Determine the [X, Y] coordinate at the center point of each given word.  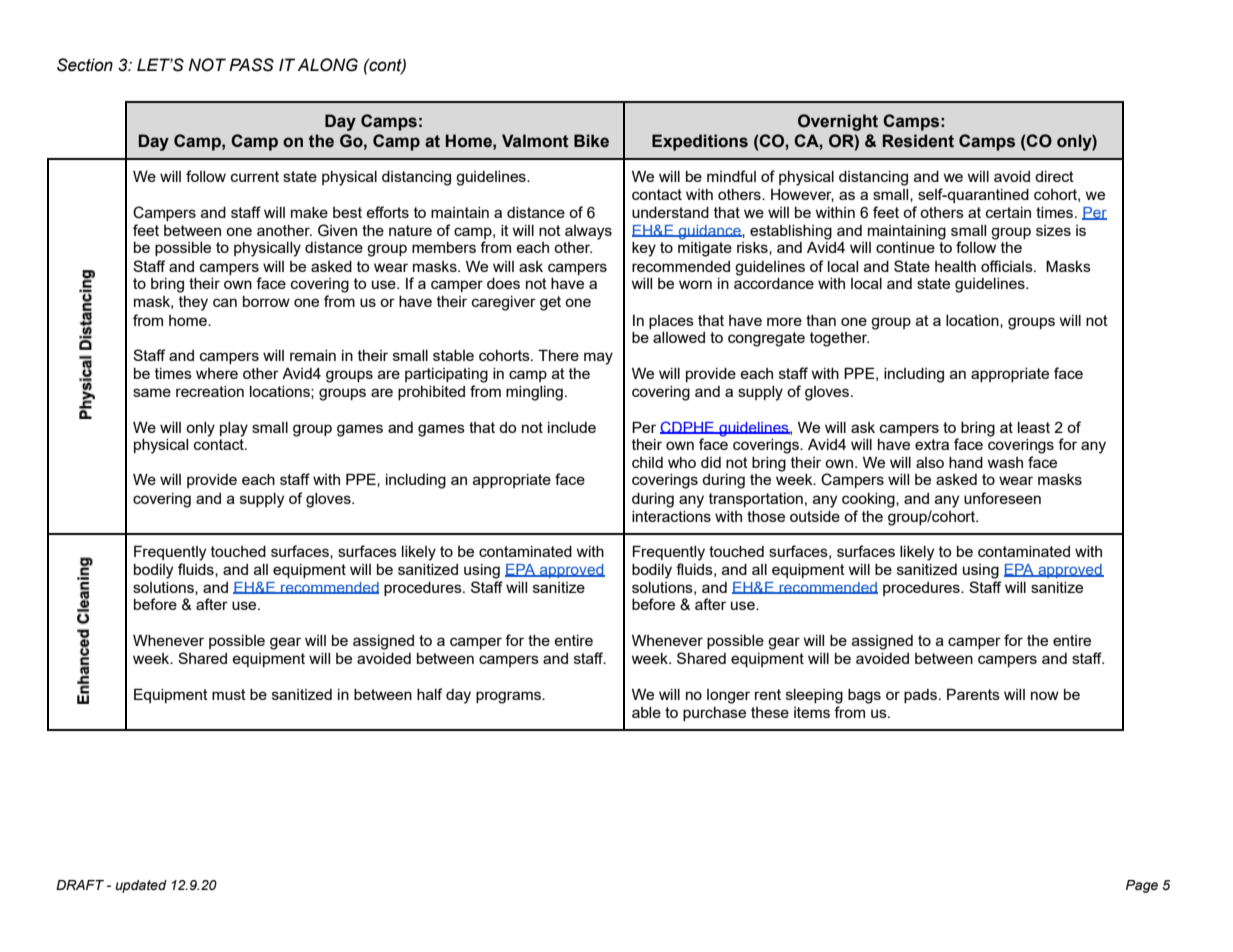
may [598, 358]
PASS [251, 65]
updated [141, 886]
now [1045, 695]
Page [1142, 886]
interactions [671, 516]
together [839, 339]
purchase [714, 714]
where [217, 373]
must [229, 694]
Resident [918, 141]
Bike [591, 141]
